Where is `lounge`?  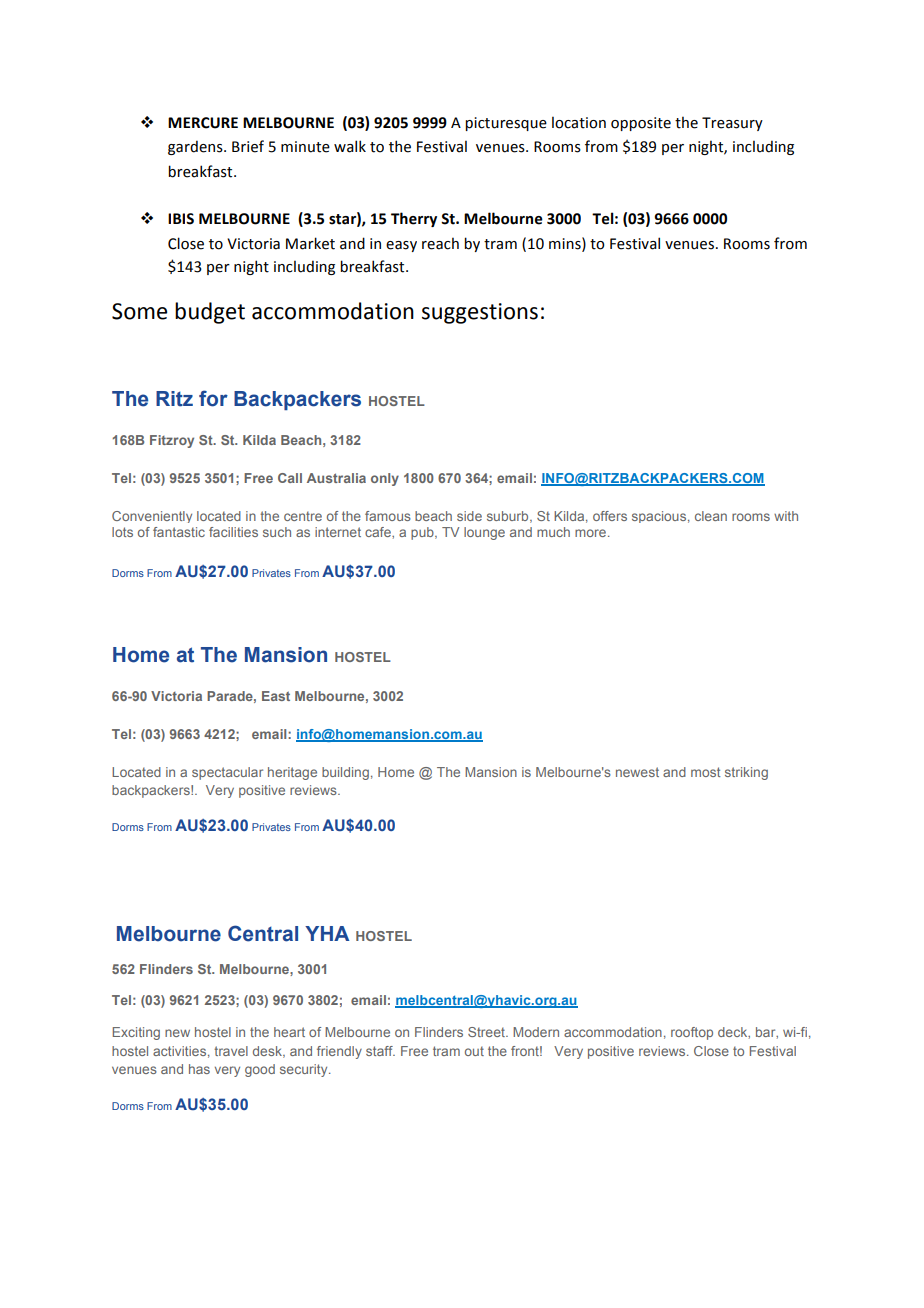 lounge is located at coordinates (484, 533).
